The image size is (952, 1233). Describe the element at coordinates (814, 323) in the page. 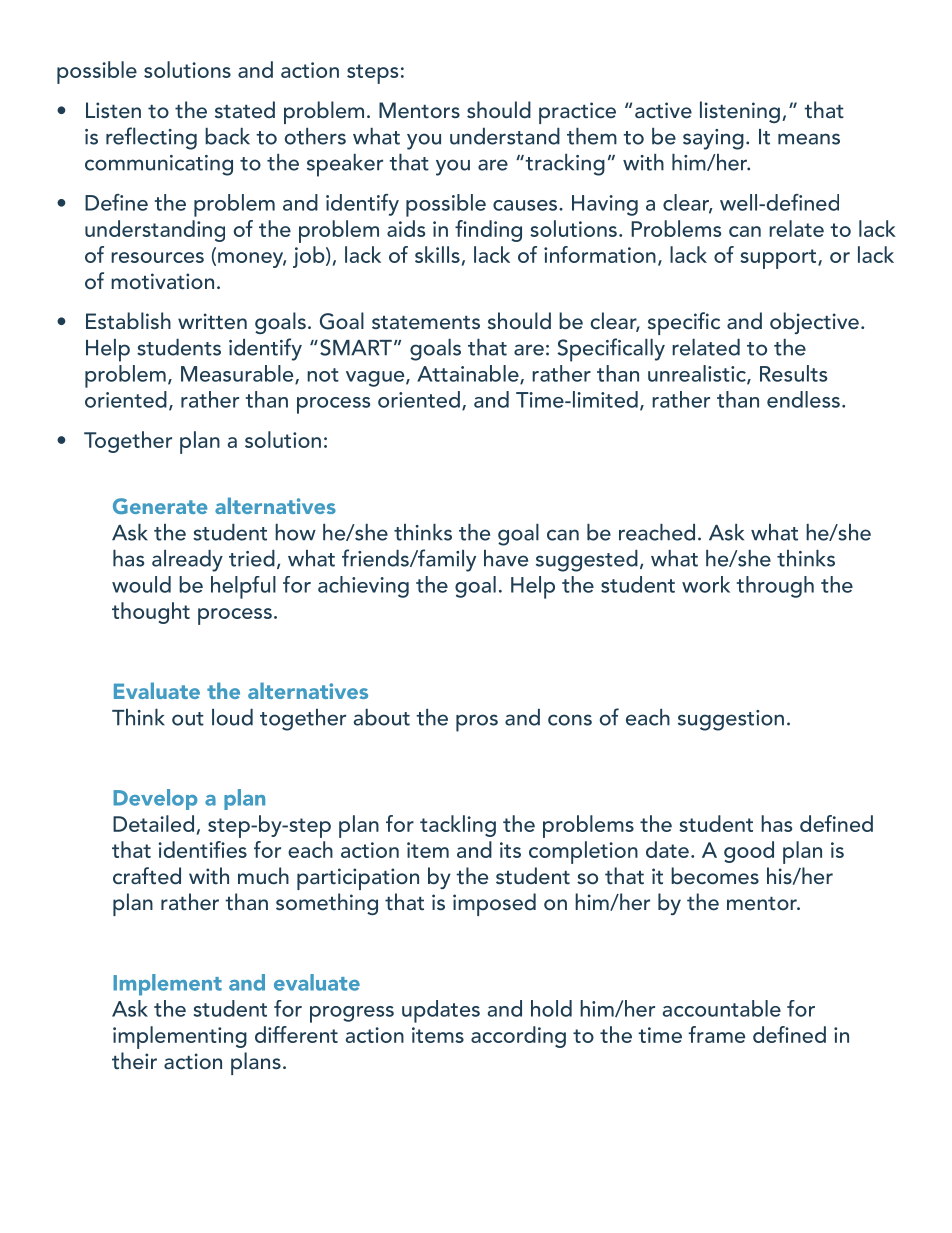

I see `objective` at that location.
